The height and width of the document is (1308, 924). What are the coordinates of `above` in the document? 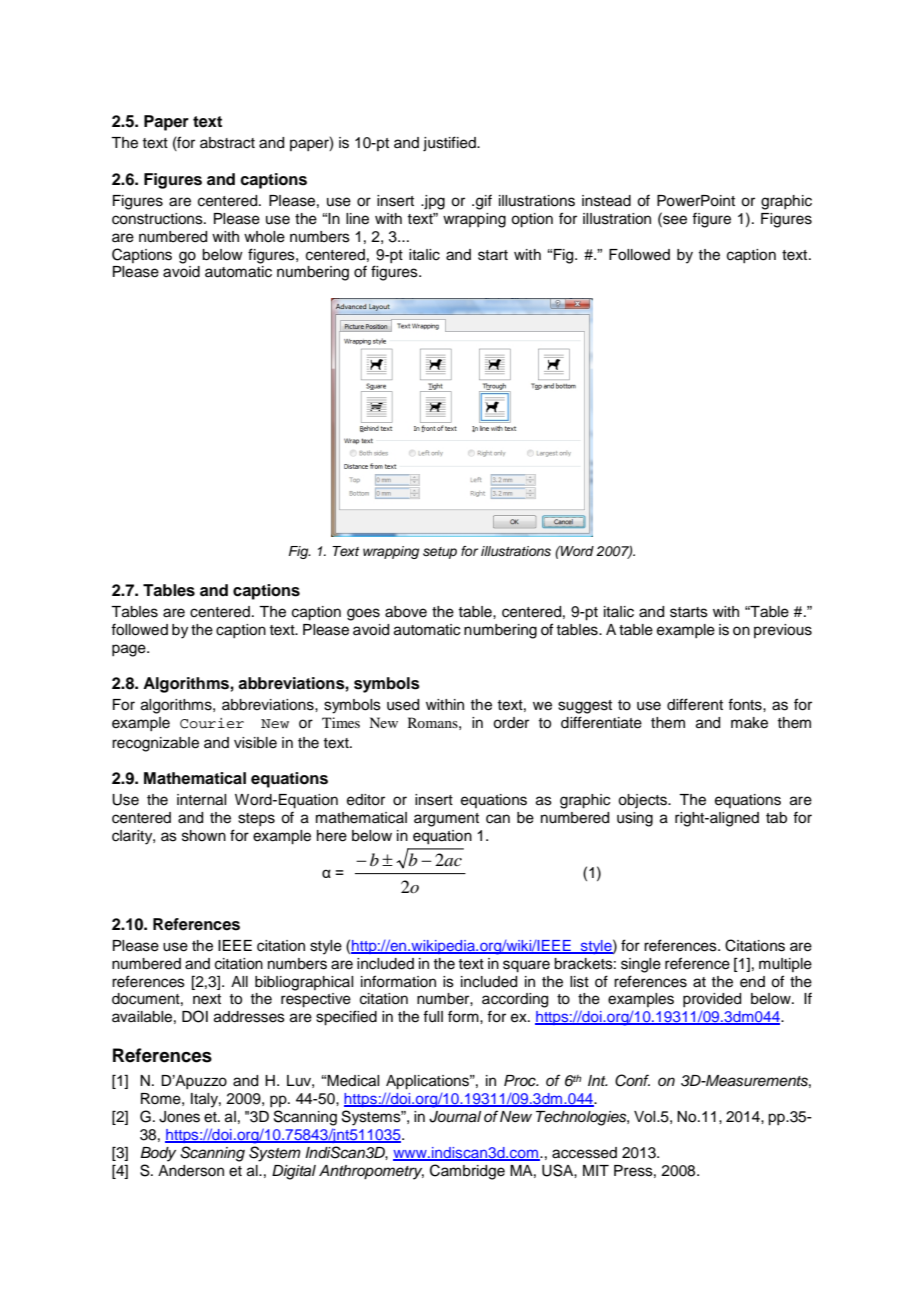 It's located at (406, 612).
